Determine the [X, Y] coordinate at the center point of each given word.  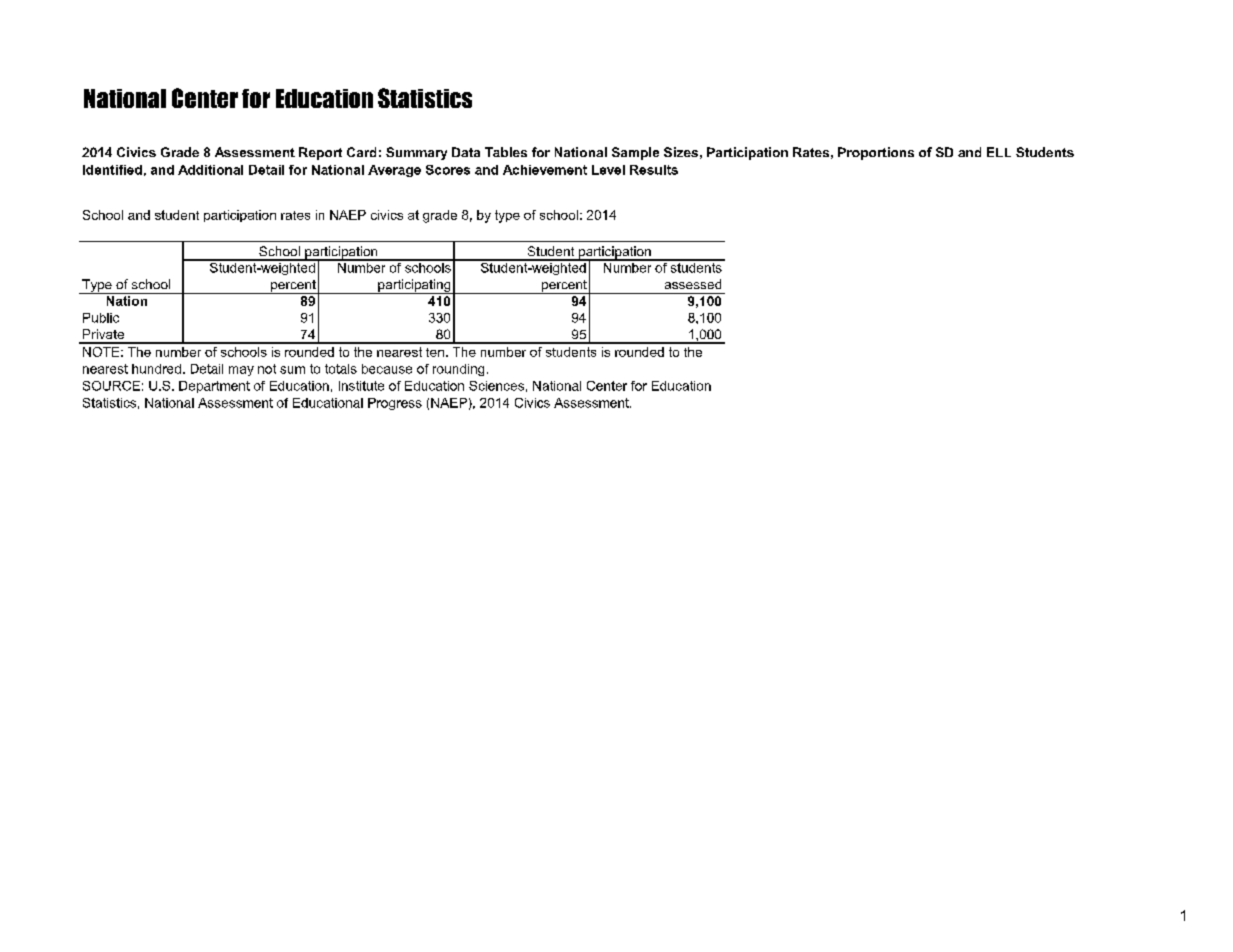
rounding [458, 370]
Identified [112, 170]
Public [101, 318]
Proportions [876, 153]
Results [654, 170]
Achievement [545, 170]
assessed [693, 284]
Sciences [496, 386]
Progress [395, 404]
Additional [210, 170]
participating [414, 286]
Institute [361, 386]
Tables [506, 152]
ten [435, 352]
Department [214, 387]
